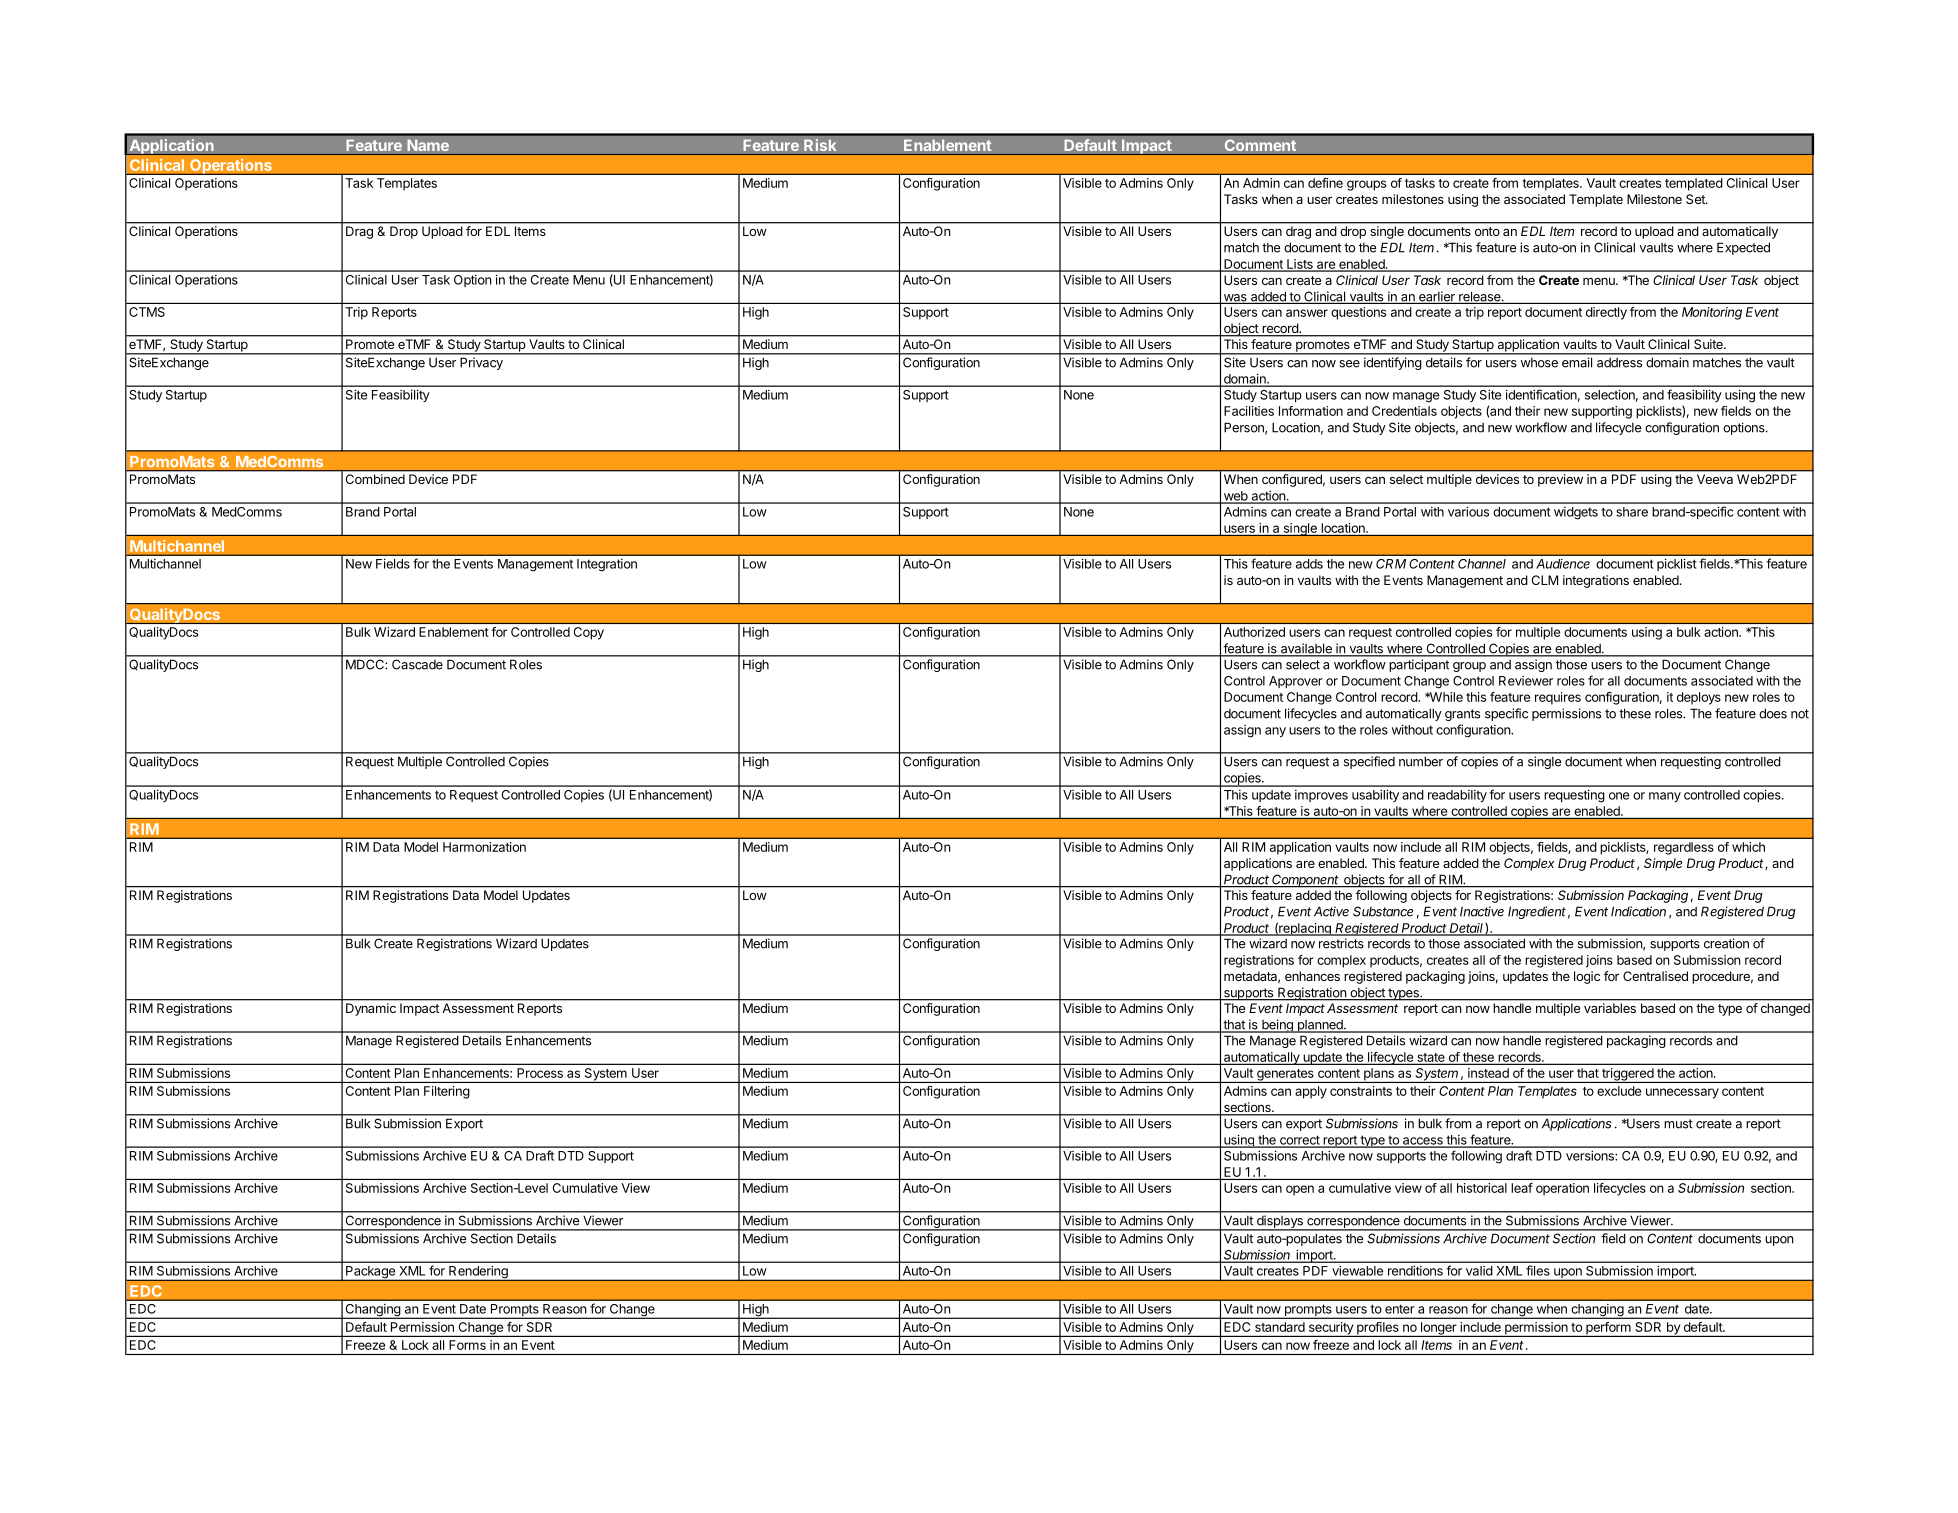 The height and width of the page is (1513, 1958). I want to click on Name, so click(428, 145).
